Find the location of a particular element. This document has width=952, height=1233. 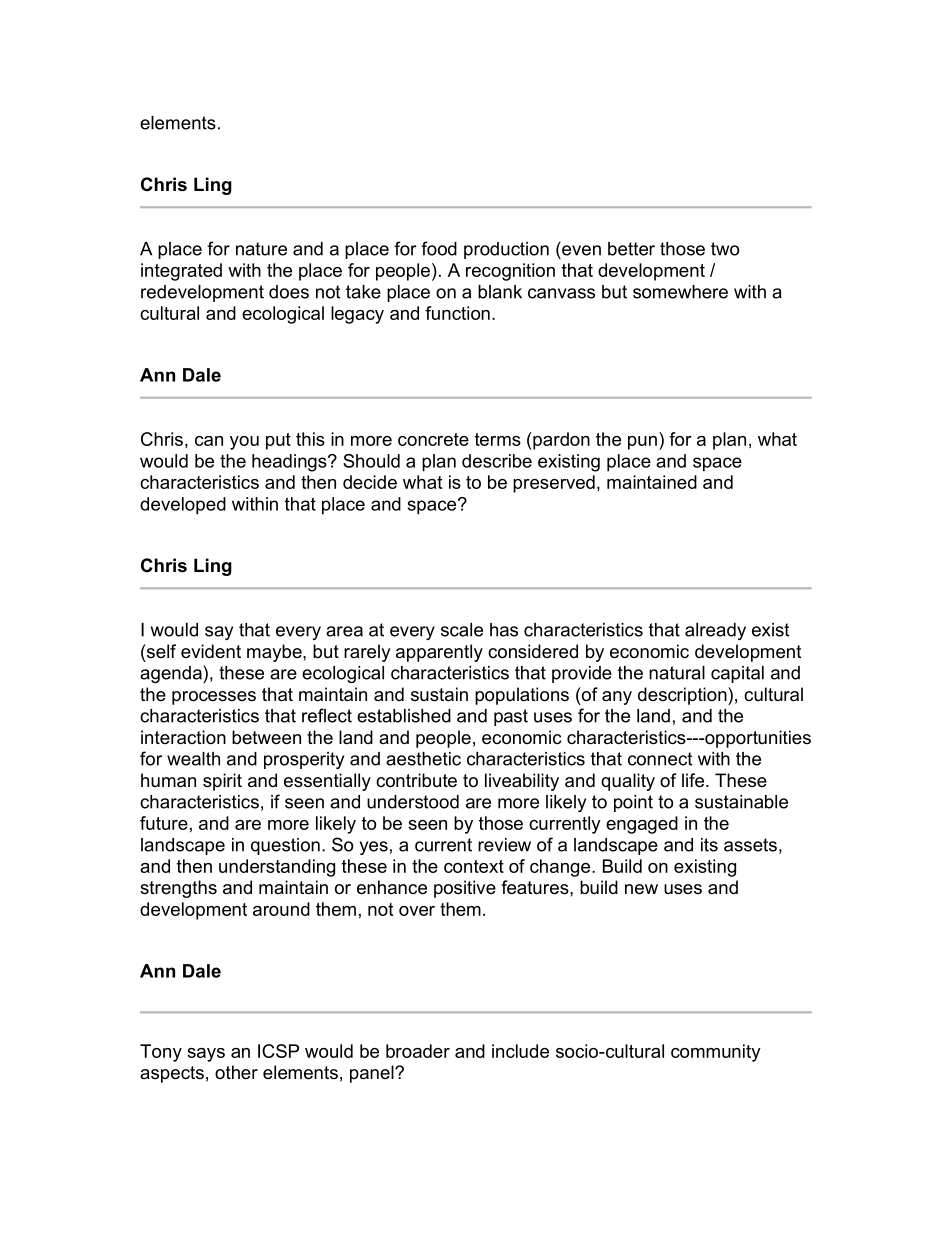

says is located at coordinates (206, 1055).
